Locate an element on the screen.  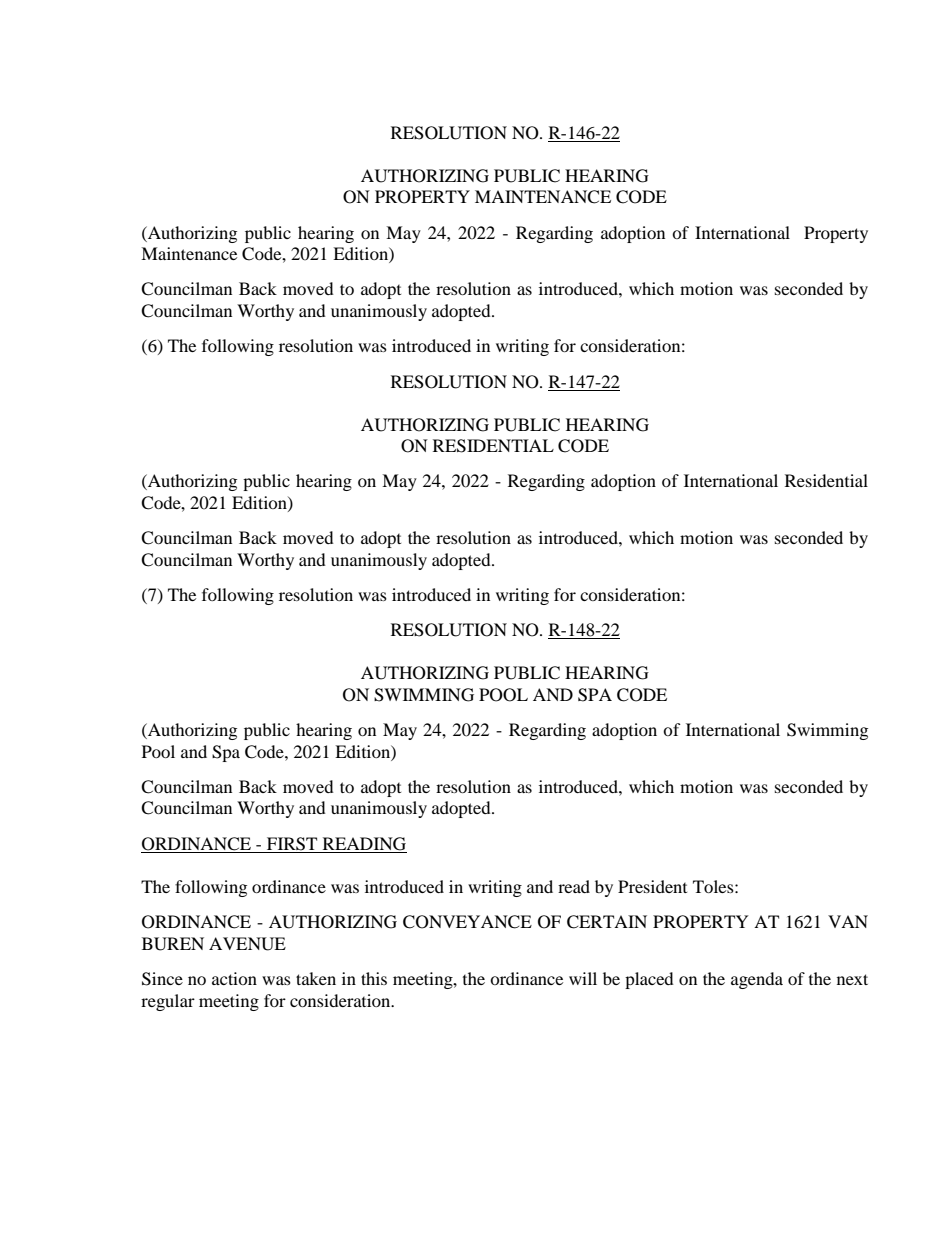
President is located at coordinates (652, 886).
